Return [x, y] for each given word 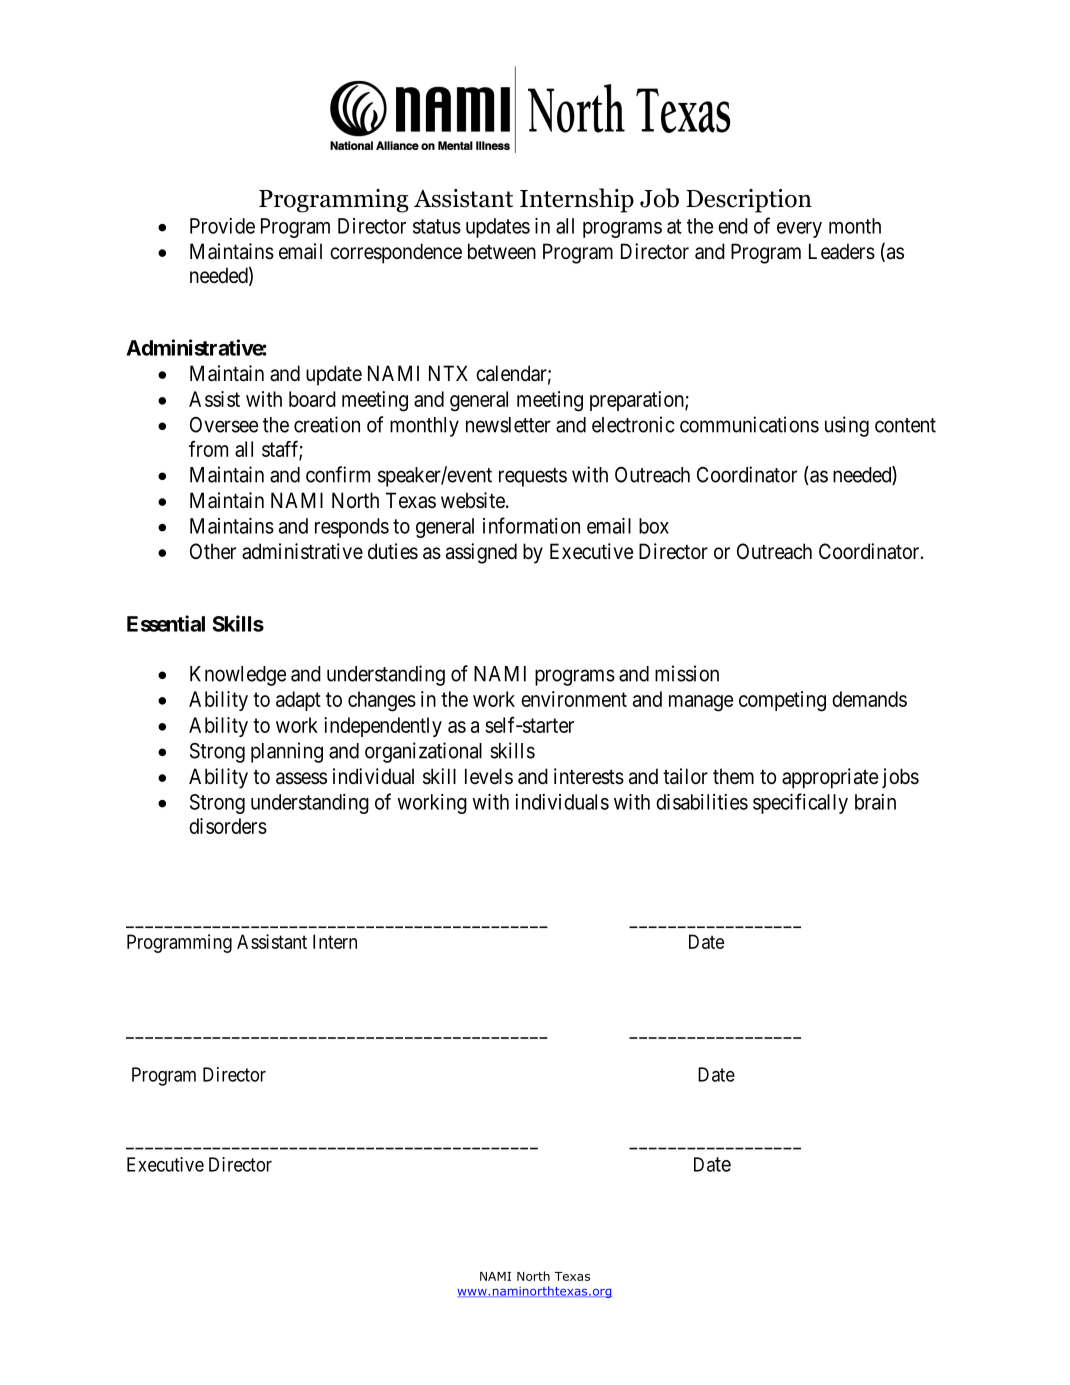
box [654, 526]
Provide [222, 226]
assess [301, 778]
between [502, 251]
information [531, 525]
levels [489, 776]
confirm [338, 474]
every [799, 230]
